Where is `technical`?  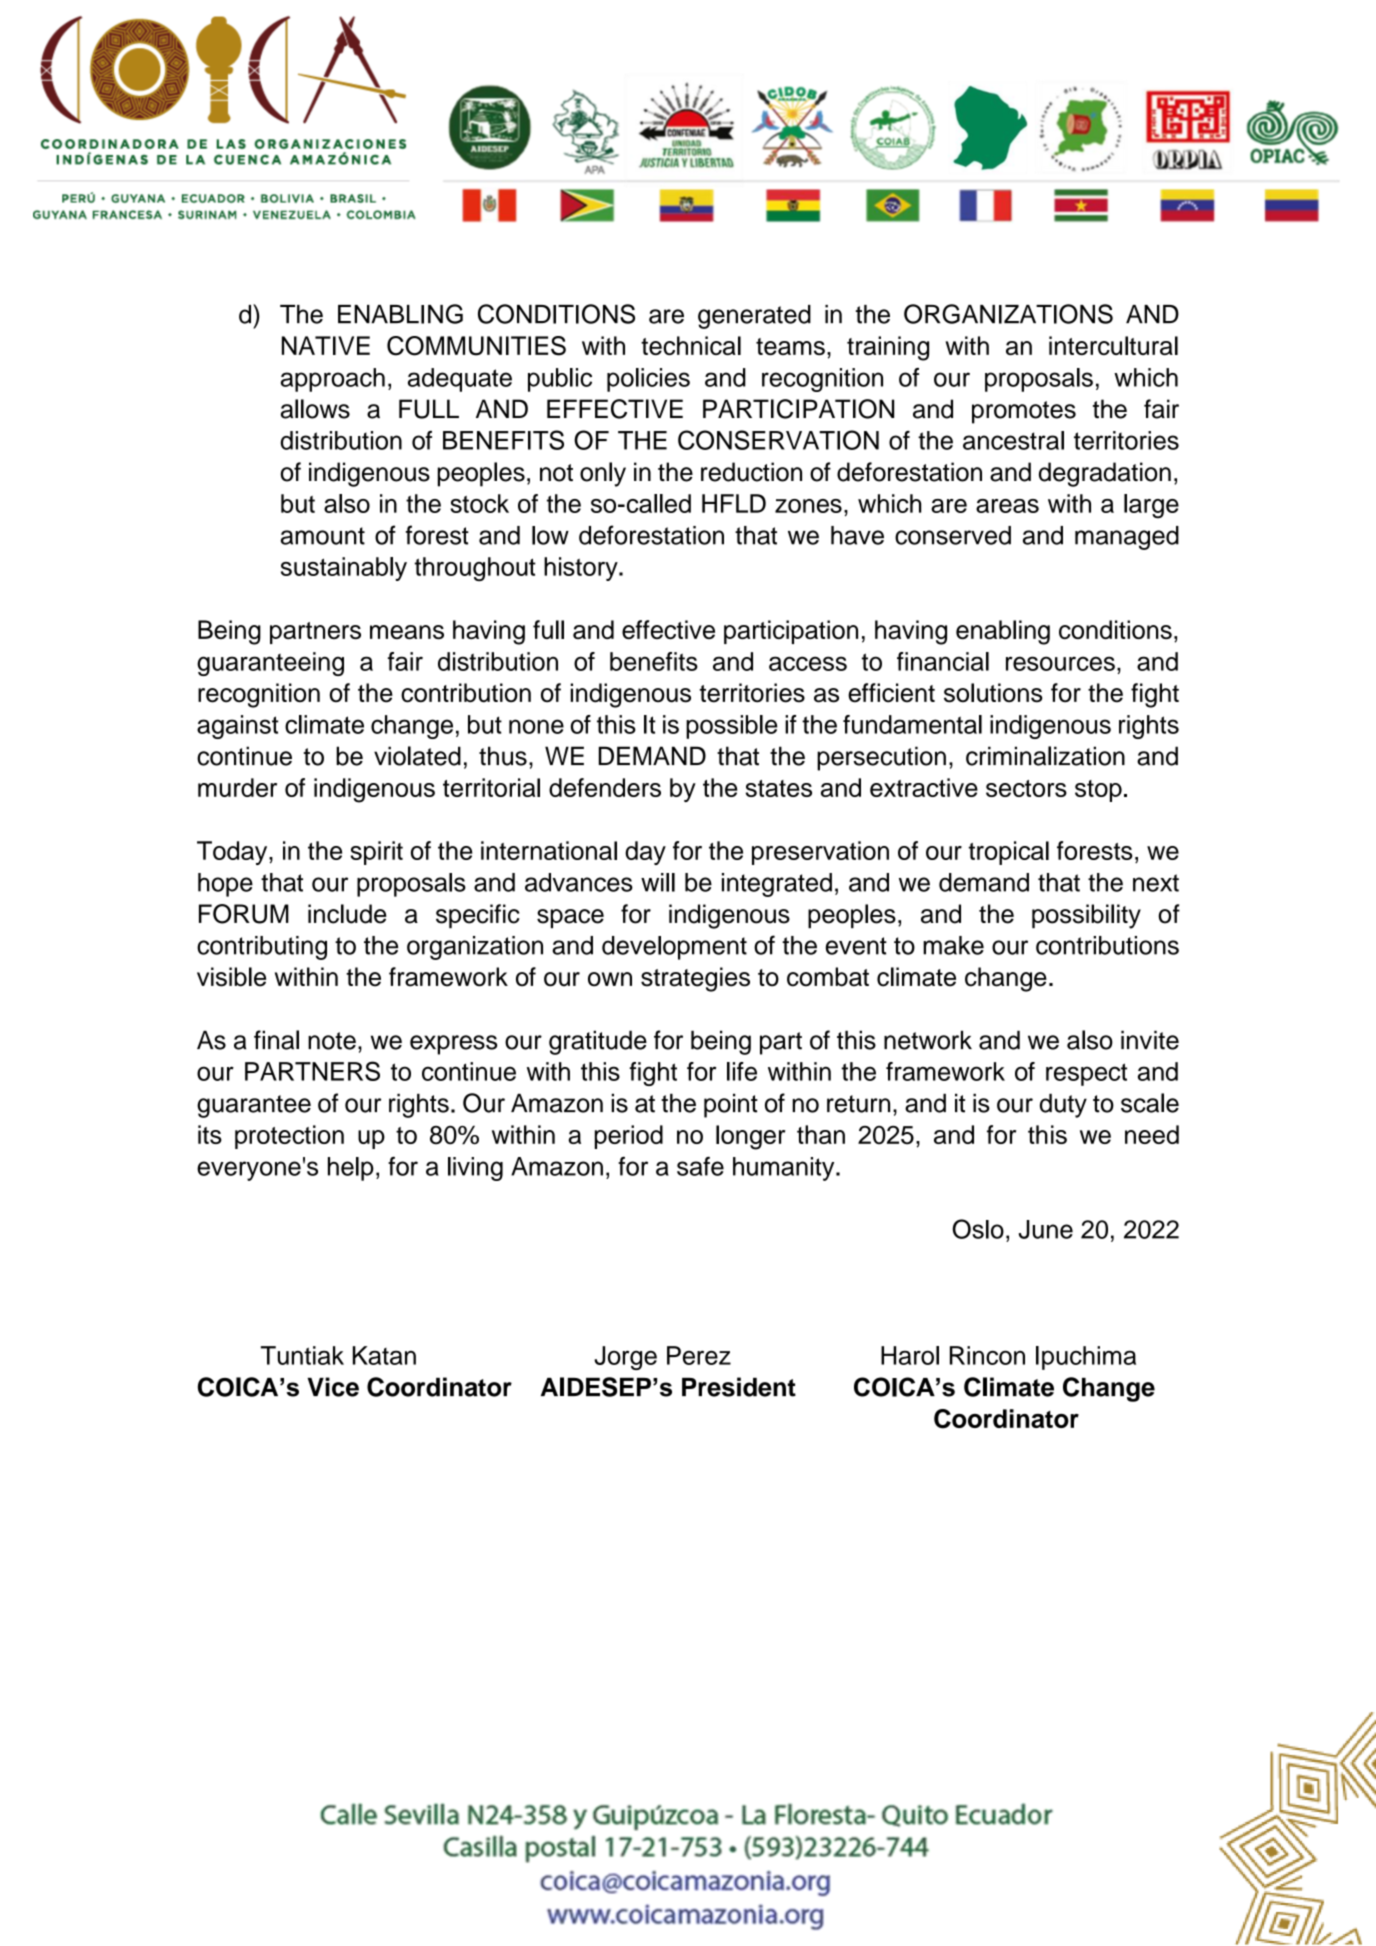 technical is located at coordinates (691, 345).
